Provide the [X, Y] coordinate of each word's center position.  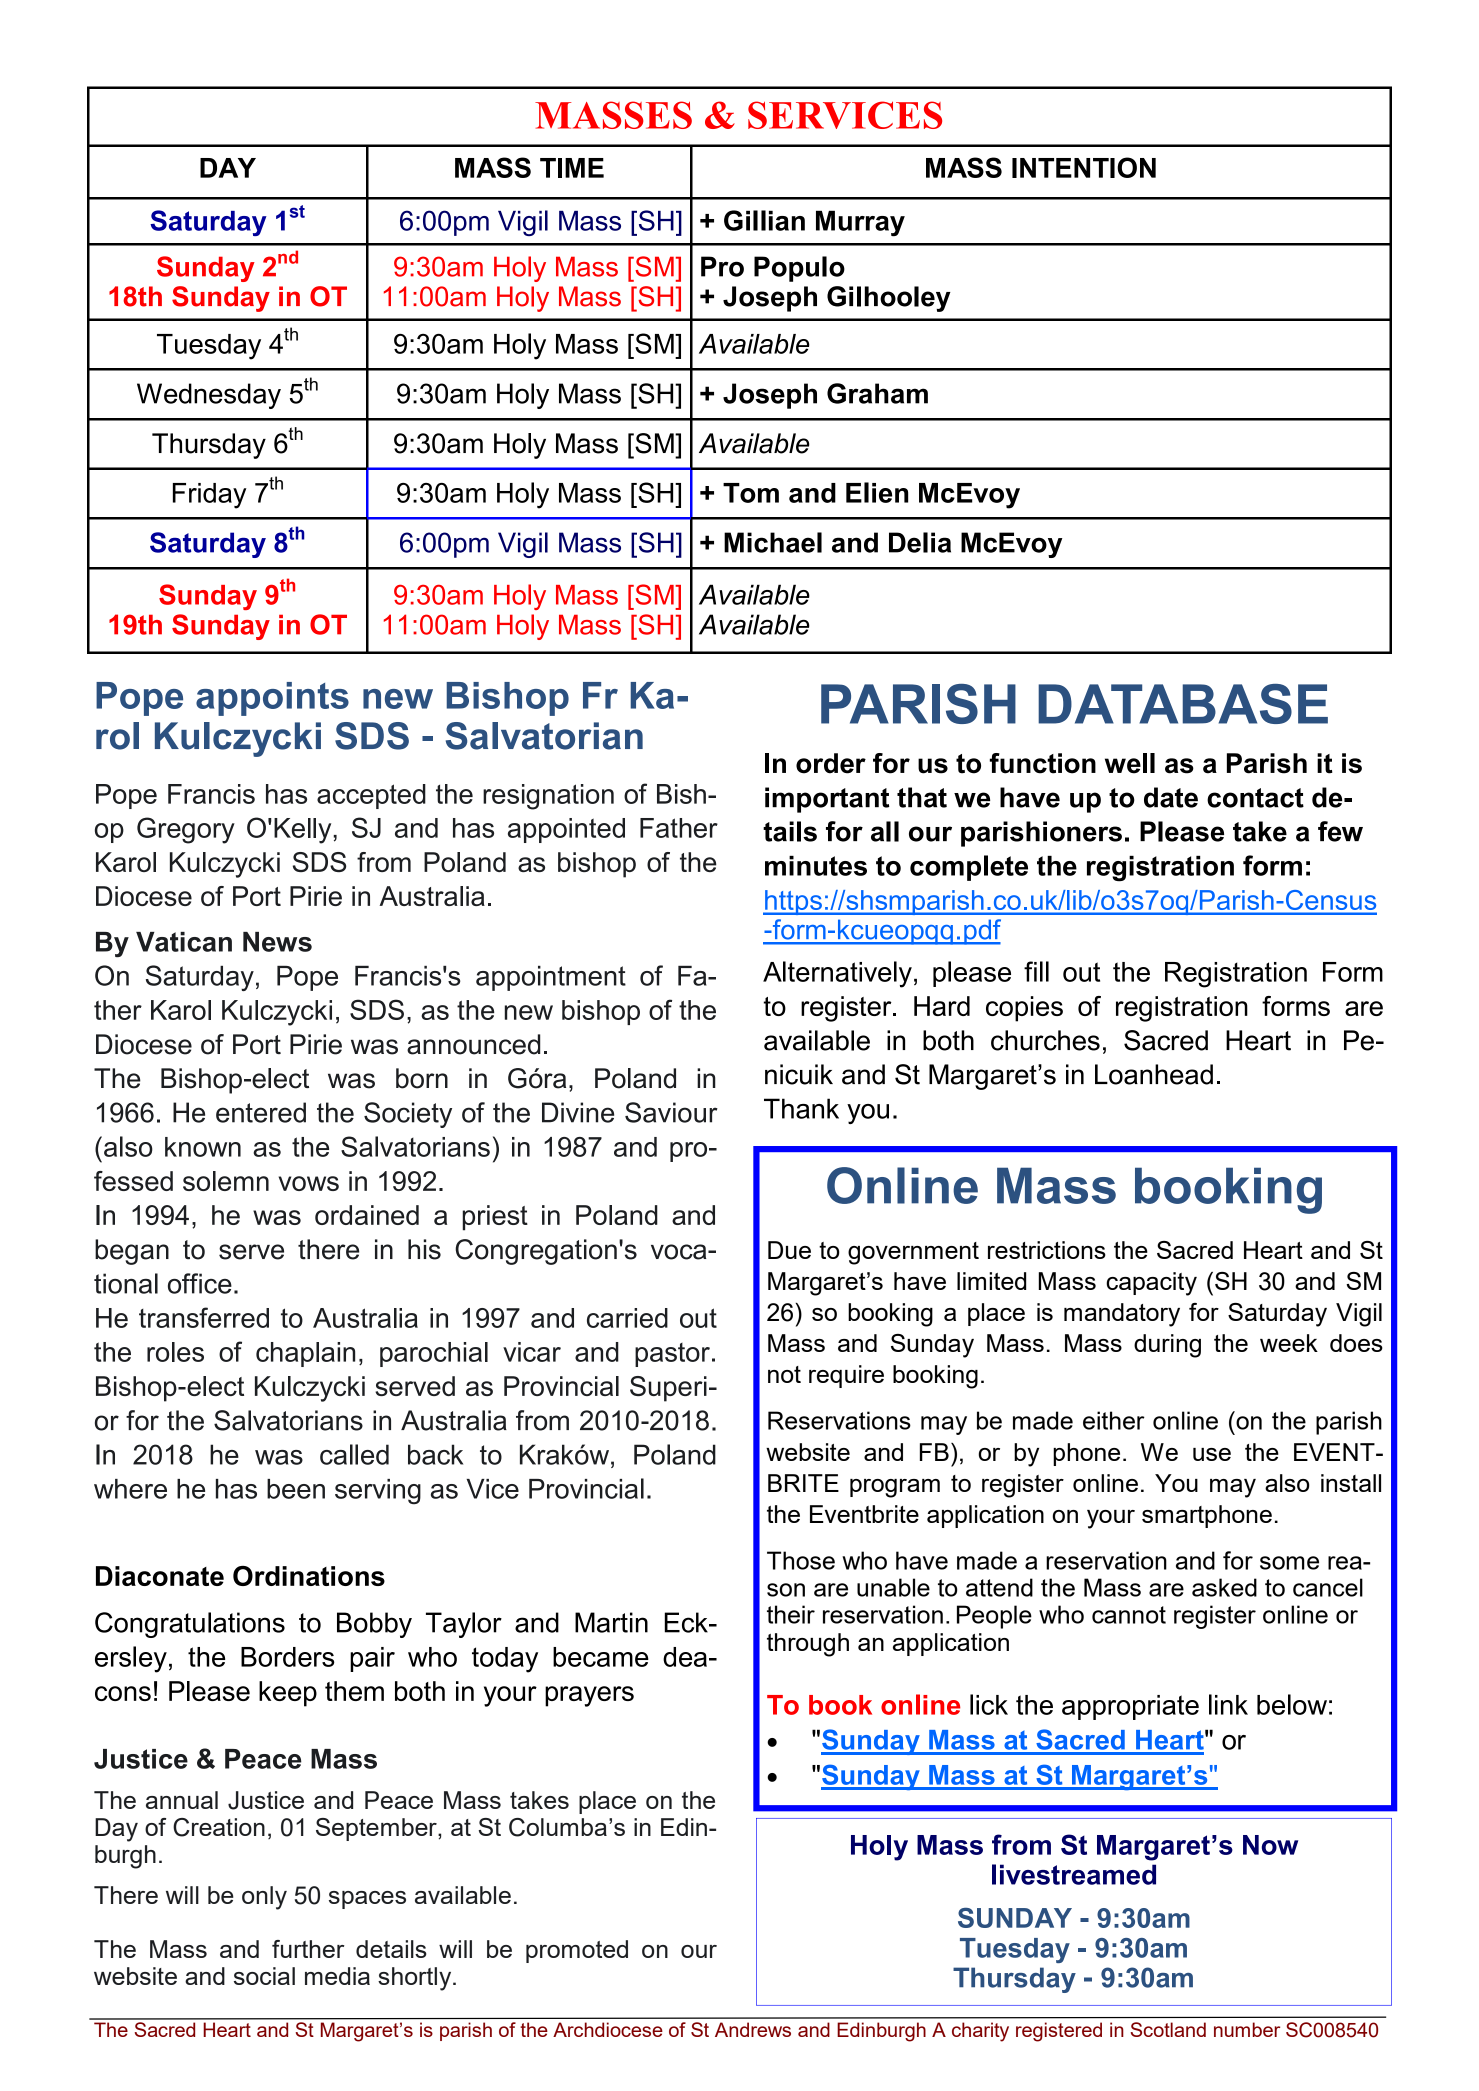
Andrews [753, 2029]
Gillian [764, 220]
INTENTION [1084, 167]
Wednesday [209, 396]
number [1247, 2029]
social [264, 1976]
